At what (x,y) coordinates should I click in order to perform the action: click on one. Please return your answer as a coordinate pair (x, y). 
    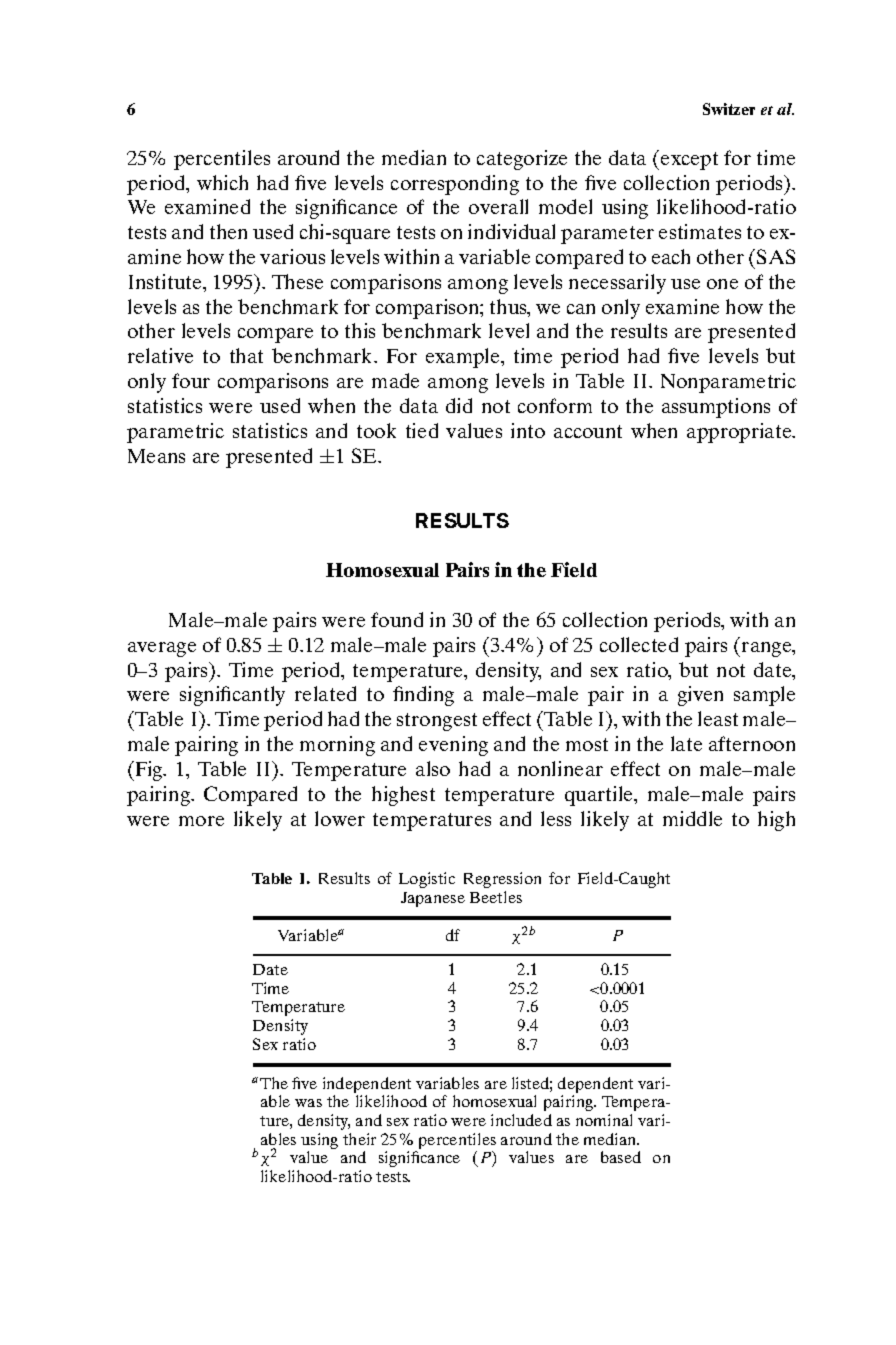
    Looking at the image, I should click on (722, 284).
